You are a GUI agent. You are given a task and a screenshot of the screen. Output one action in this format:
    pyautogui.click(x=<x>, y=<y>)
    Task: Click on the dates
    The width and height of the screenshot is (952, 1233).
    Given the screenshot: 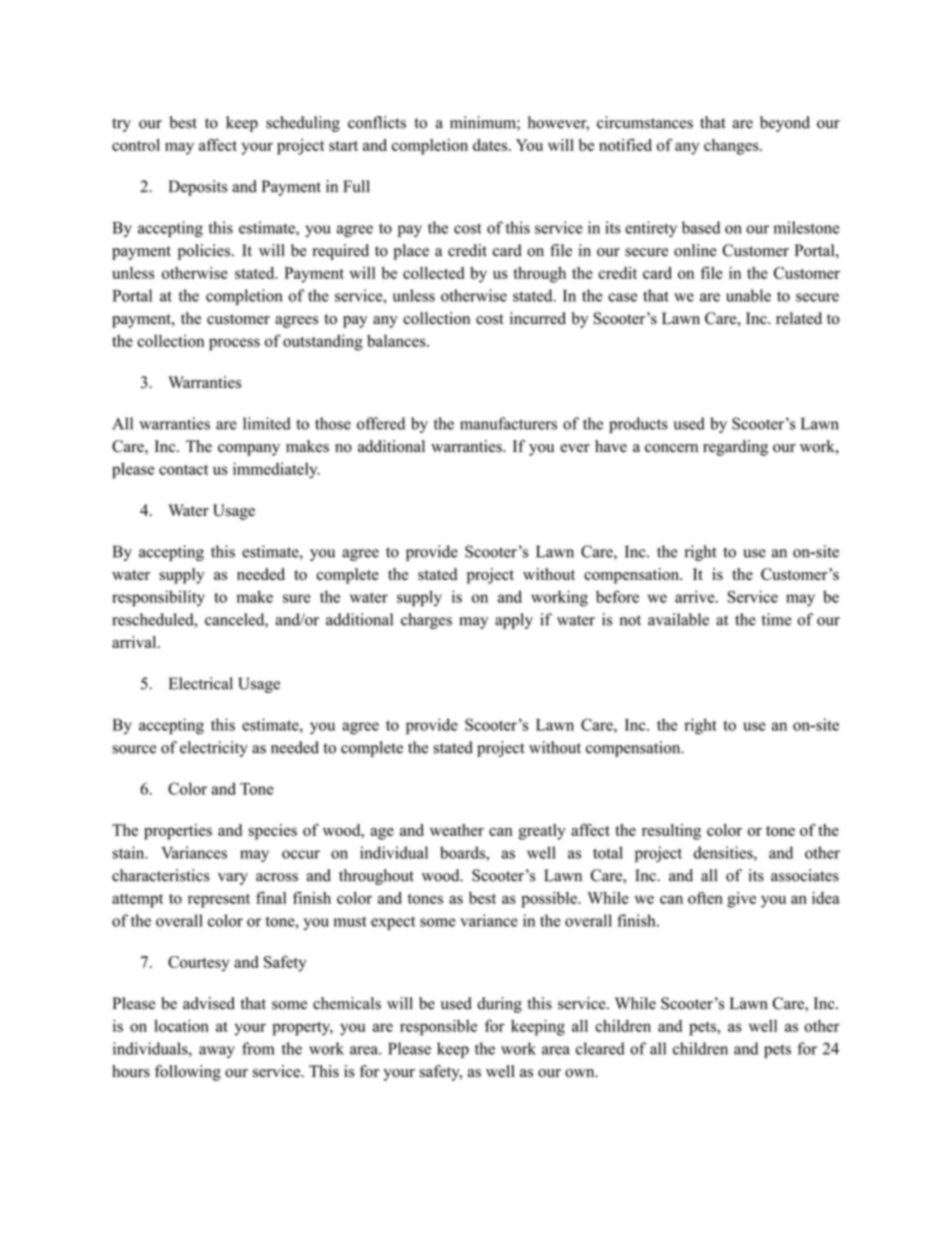 What is the action you would take?
    pyautogui.click(x=491, y=145)
